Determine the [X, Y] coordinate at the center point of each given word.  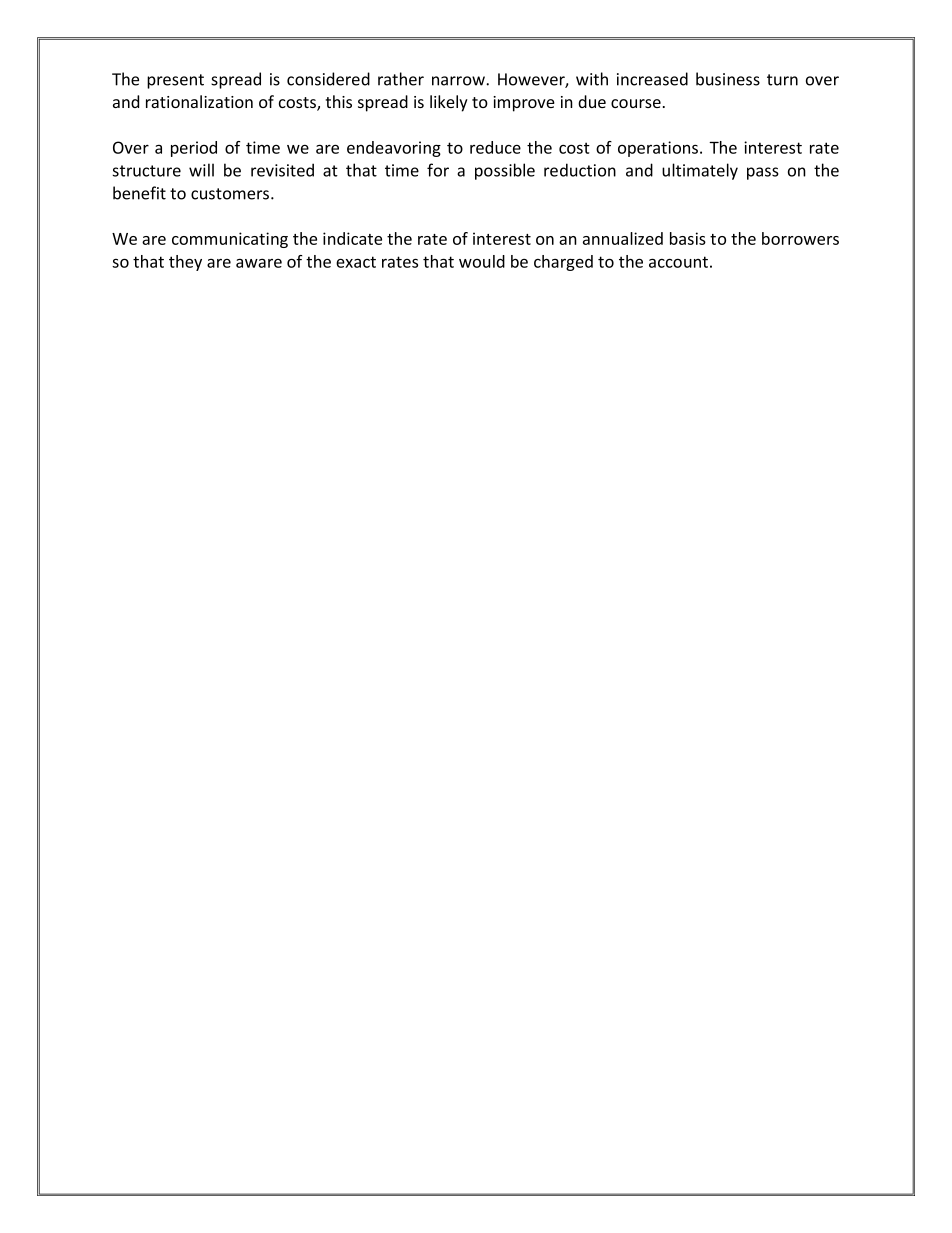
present [175, 81]
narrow [459, 81]
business [728, 79]
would [482, 261]
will [201, 170]
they [185, 263]
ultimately [700, 171]
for [438, 170]
